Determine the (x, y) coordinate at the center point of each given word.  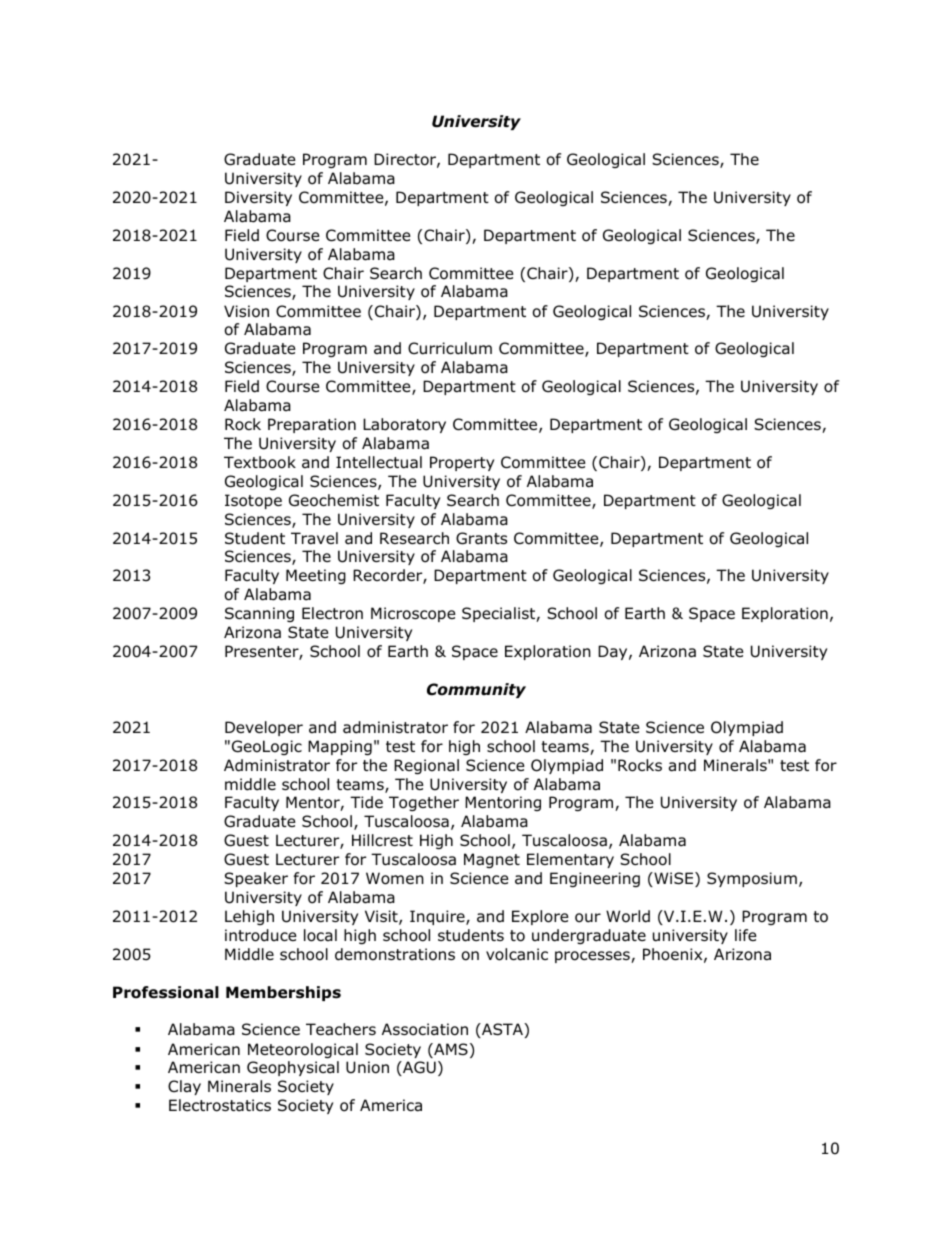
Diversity (258, 198)
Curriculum (450, 348)
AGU (418, 1068)
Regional (426, 766)
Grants (481, 538)
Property (462, 463)
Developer (264, 728)
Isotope (253, 501)
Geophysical (293, 1068)
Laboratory (404, 425)
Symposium (752, 879)
